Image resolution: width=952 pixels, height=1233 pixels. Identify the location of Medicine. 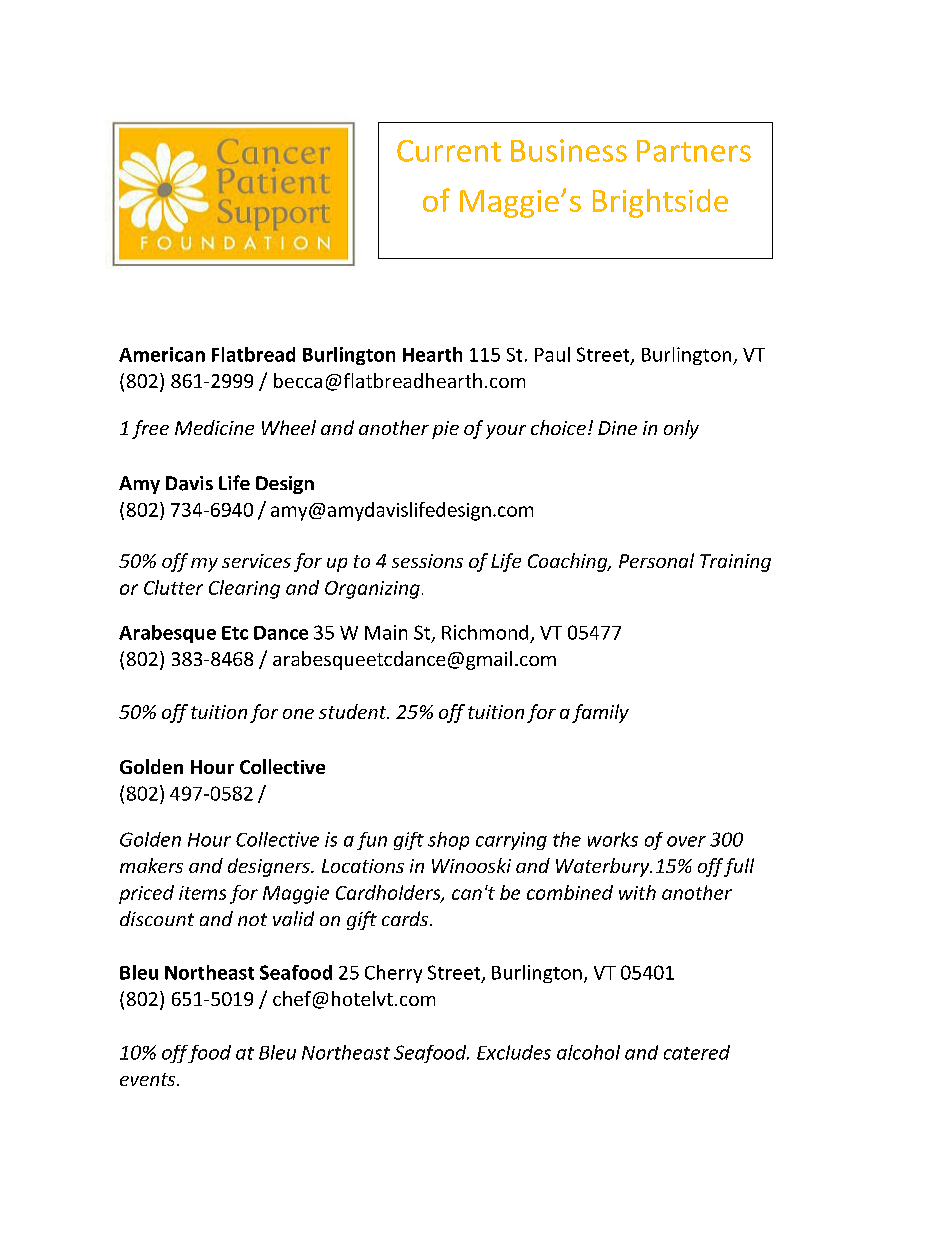
(214, 427).
